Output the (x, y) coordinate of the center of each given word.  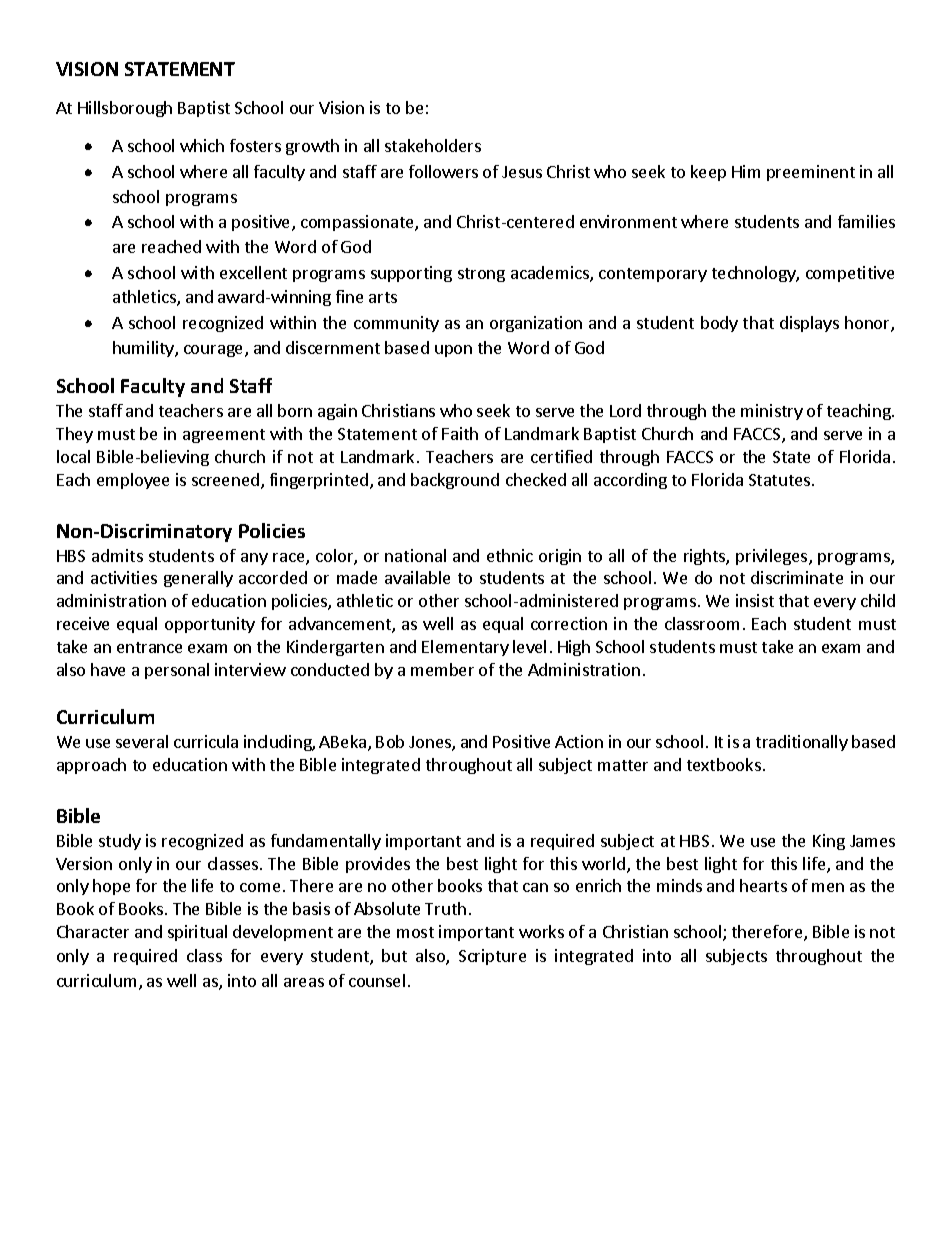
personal (177, 671)
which (202, 145)
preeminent (811, 173)
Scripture (492, 957)
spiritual (197, 933)
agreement (224, 436)
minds (679, 885)
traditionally (802, 743)
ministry (772, 412)
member (442, 669)
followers (443, 171)
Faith (460, 433)
